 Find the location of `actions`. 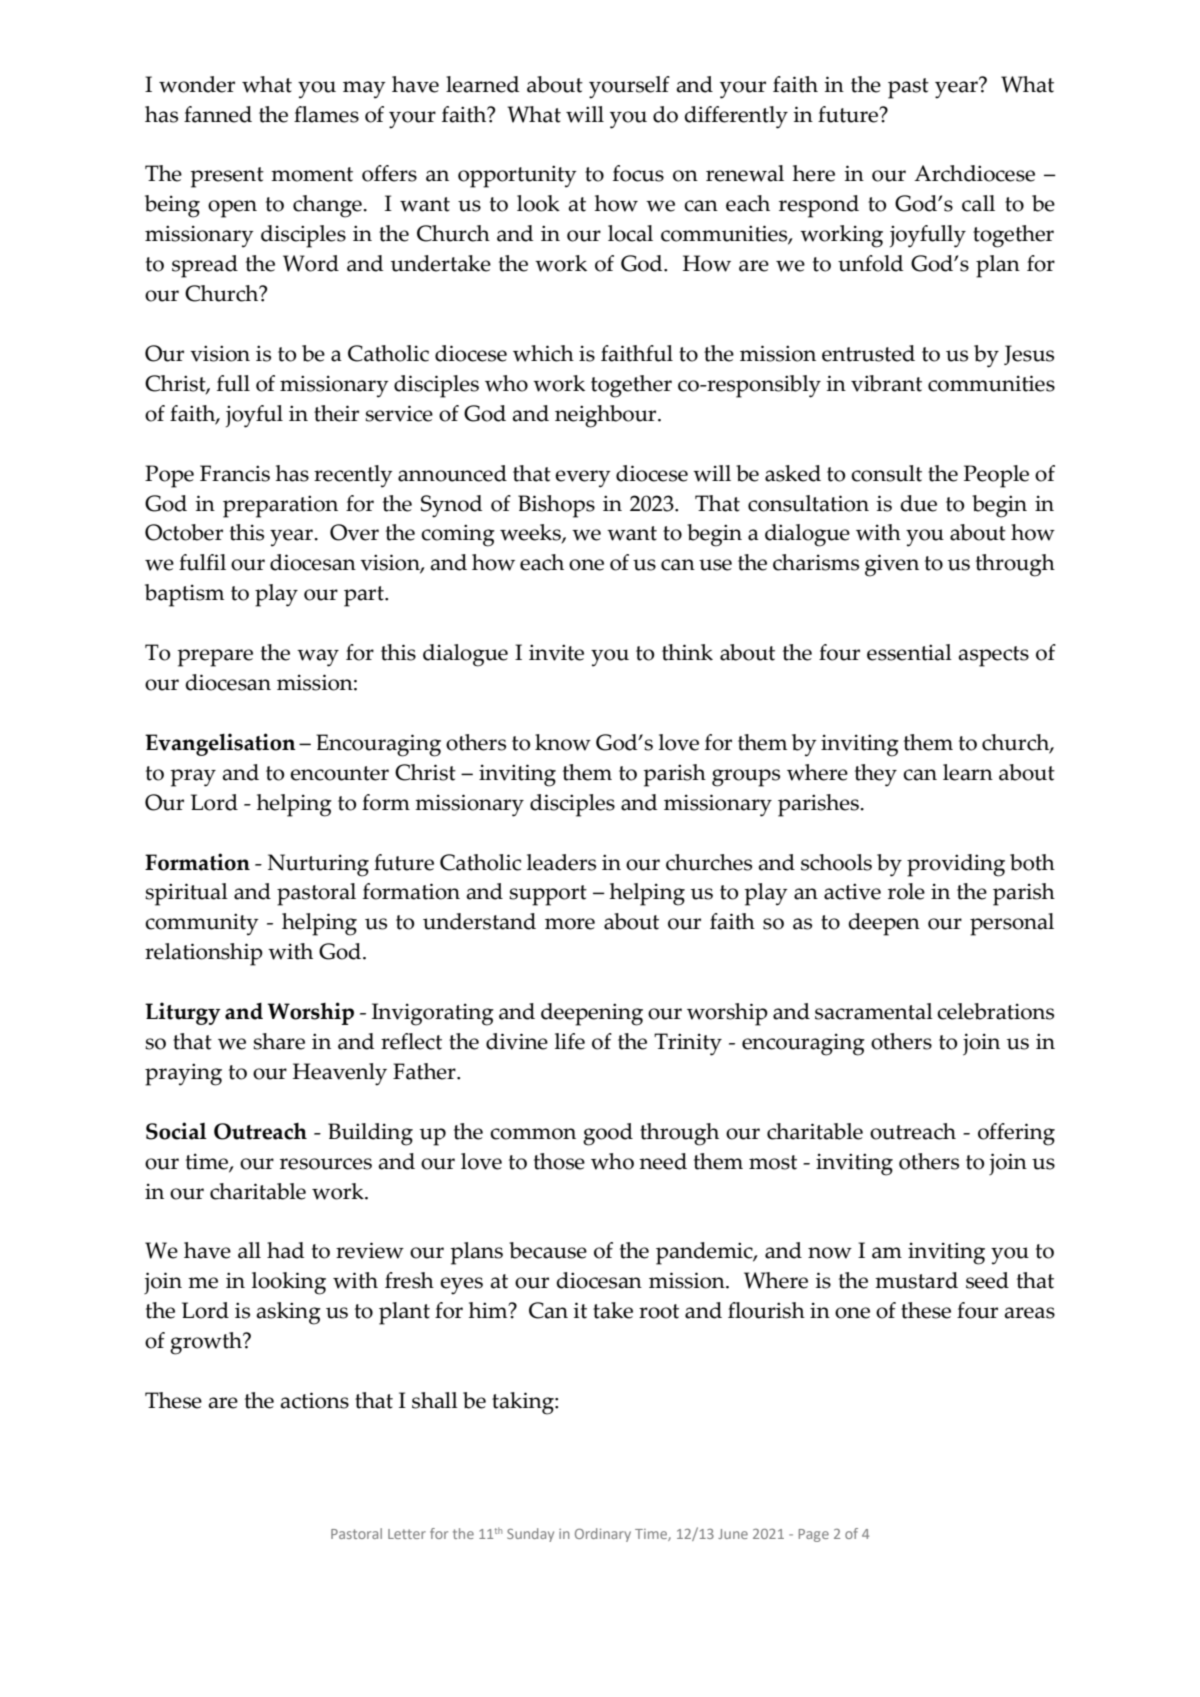

actions is located at coordinates (314, 1400).
